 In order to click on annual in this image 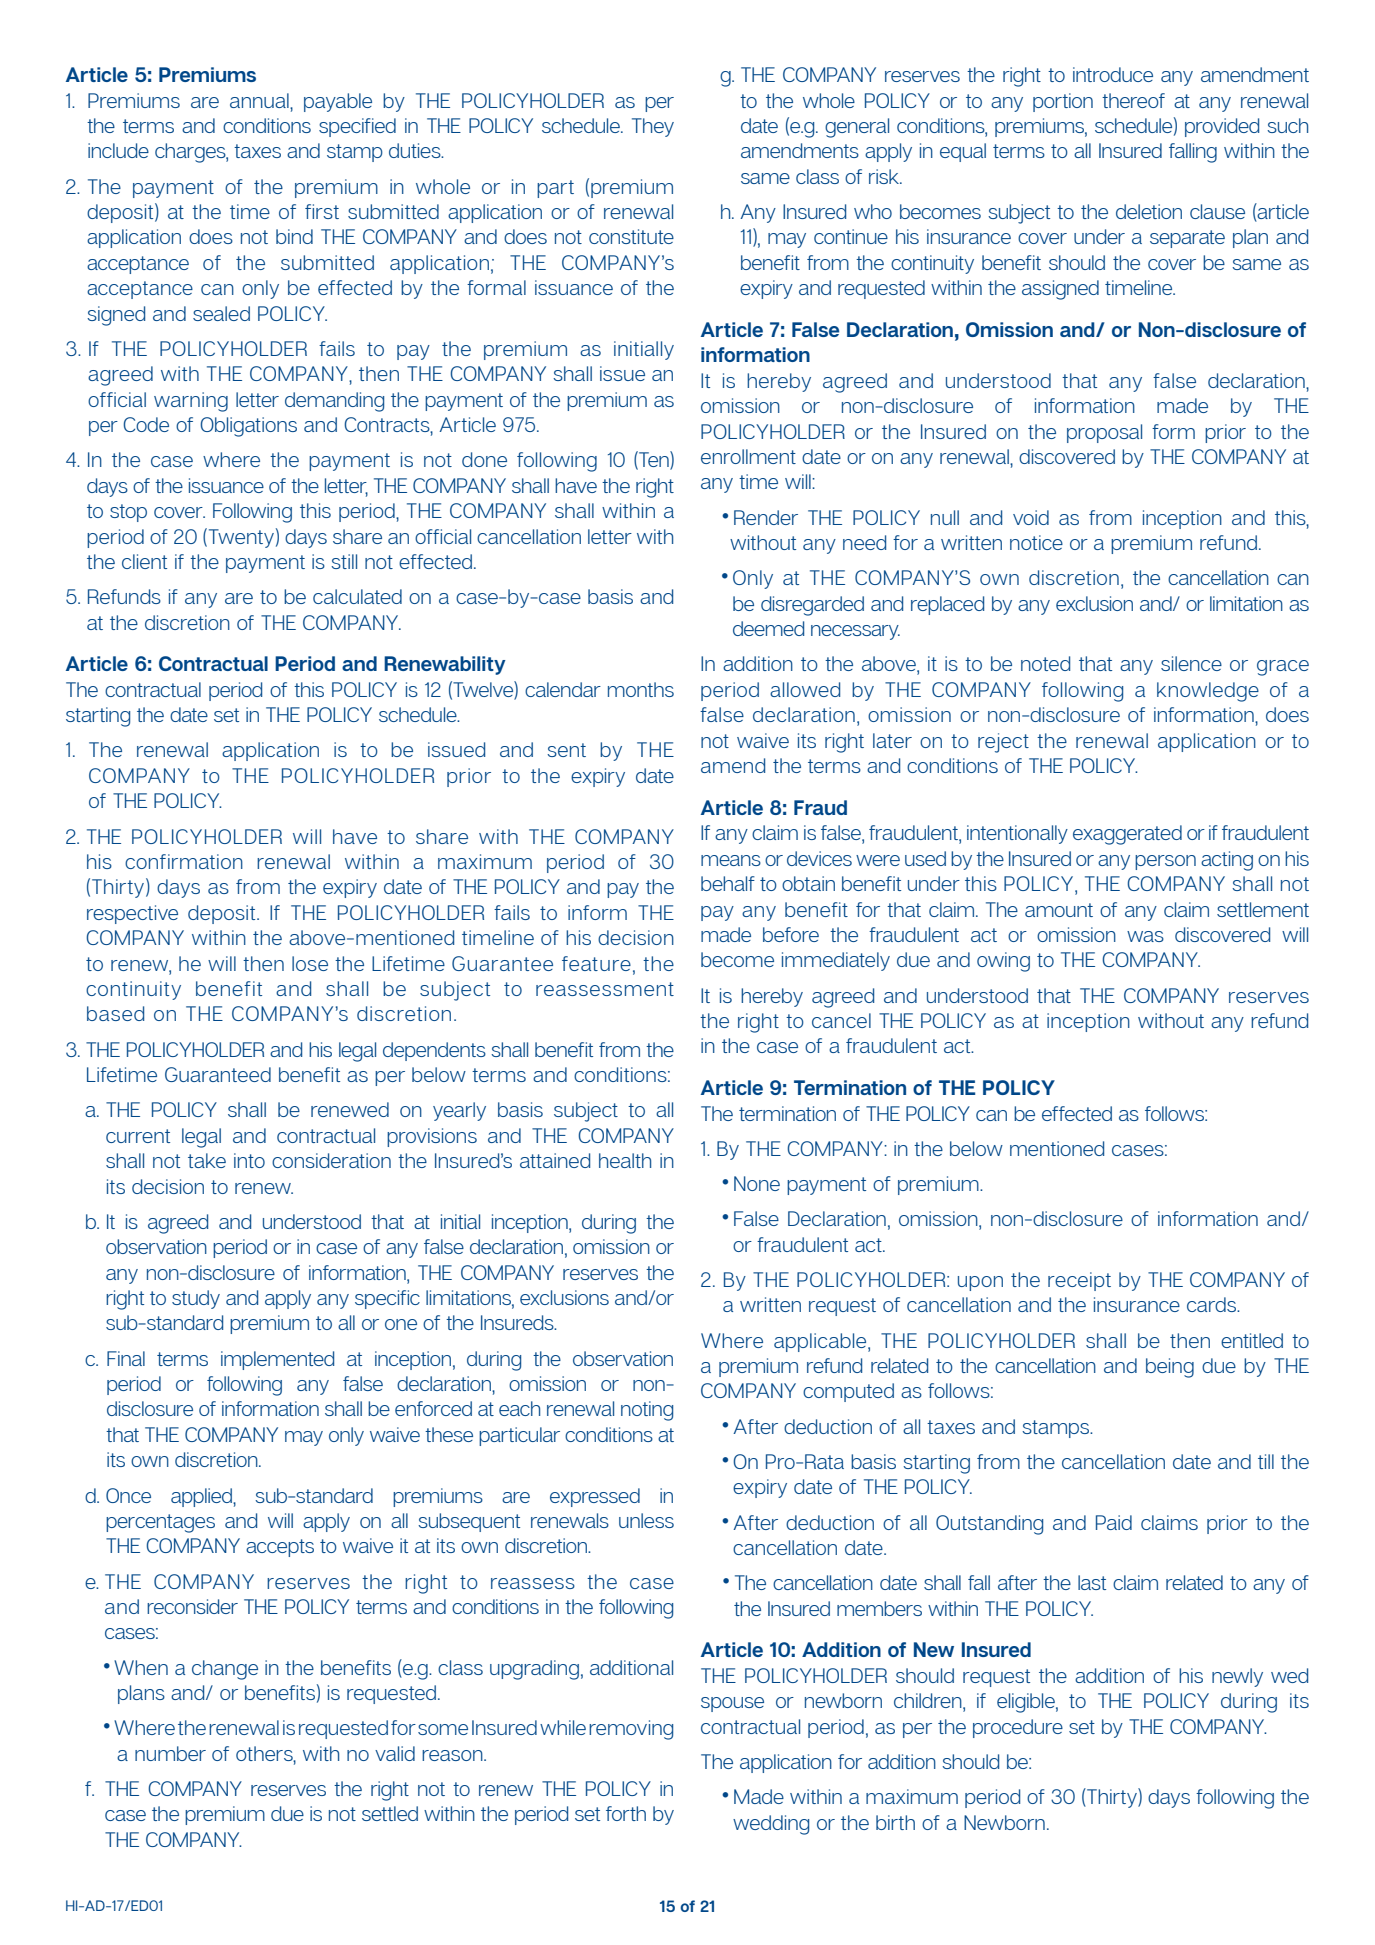, I will do `click(260, 101)`.
